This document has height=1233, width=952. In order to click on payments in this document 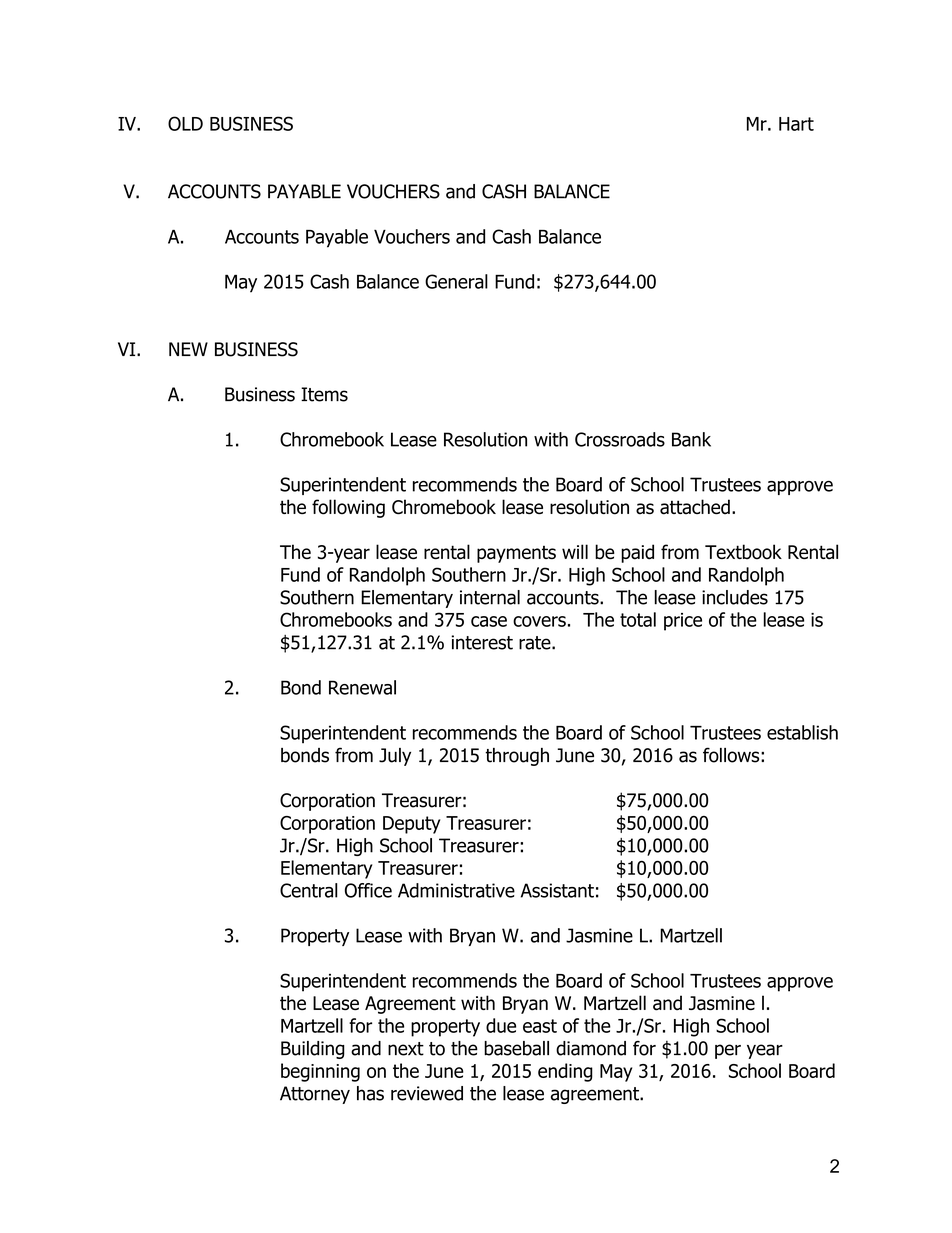, I will do `click(516, 554)`.
